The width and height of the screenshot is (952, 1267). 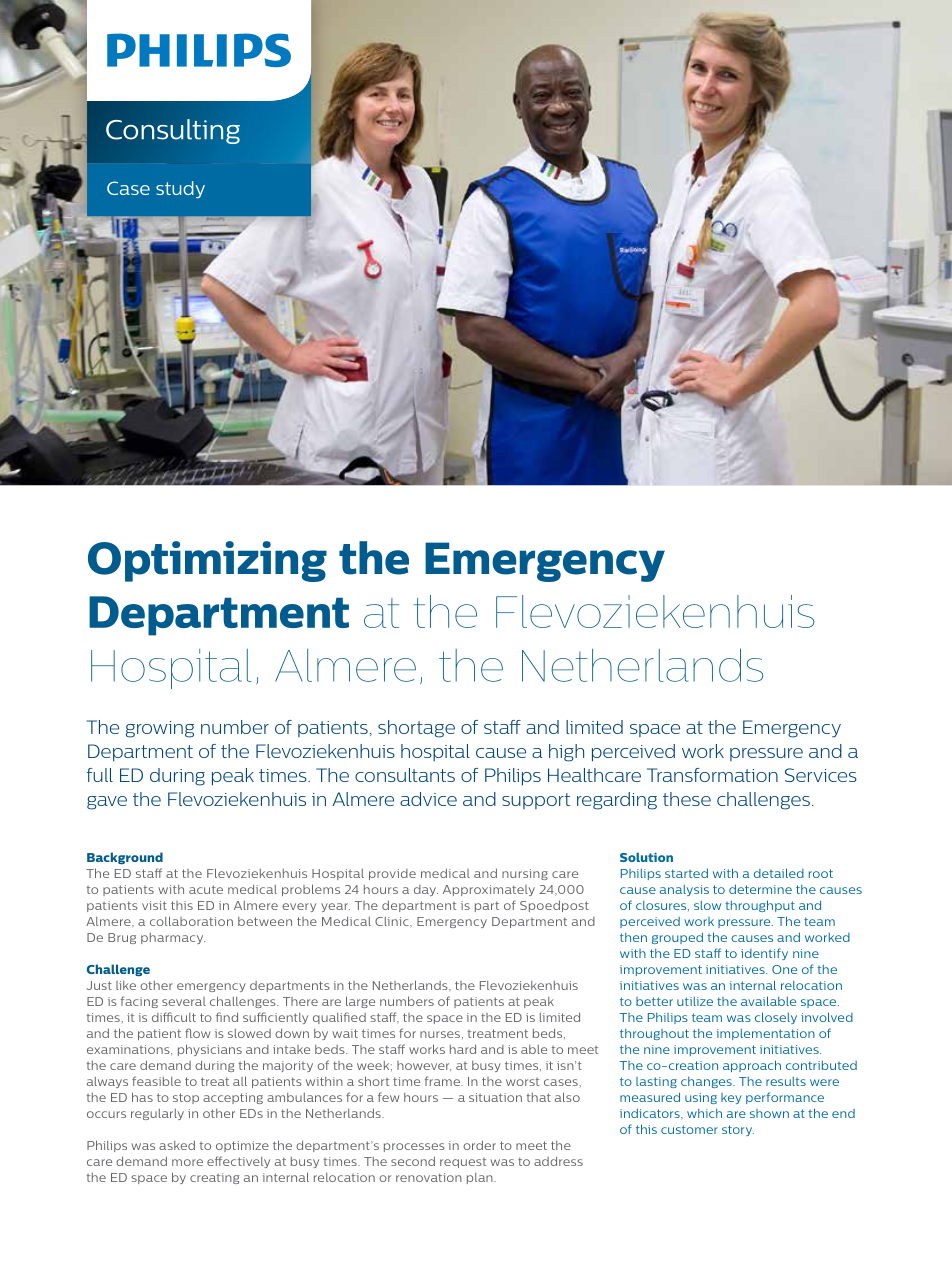 What do you see at coordinates (173, 131) in the screenshot?
I see `Consulting` at bounding box center [173, 131].
